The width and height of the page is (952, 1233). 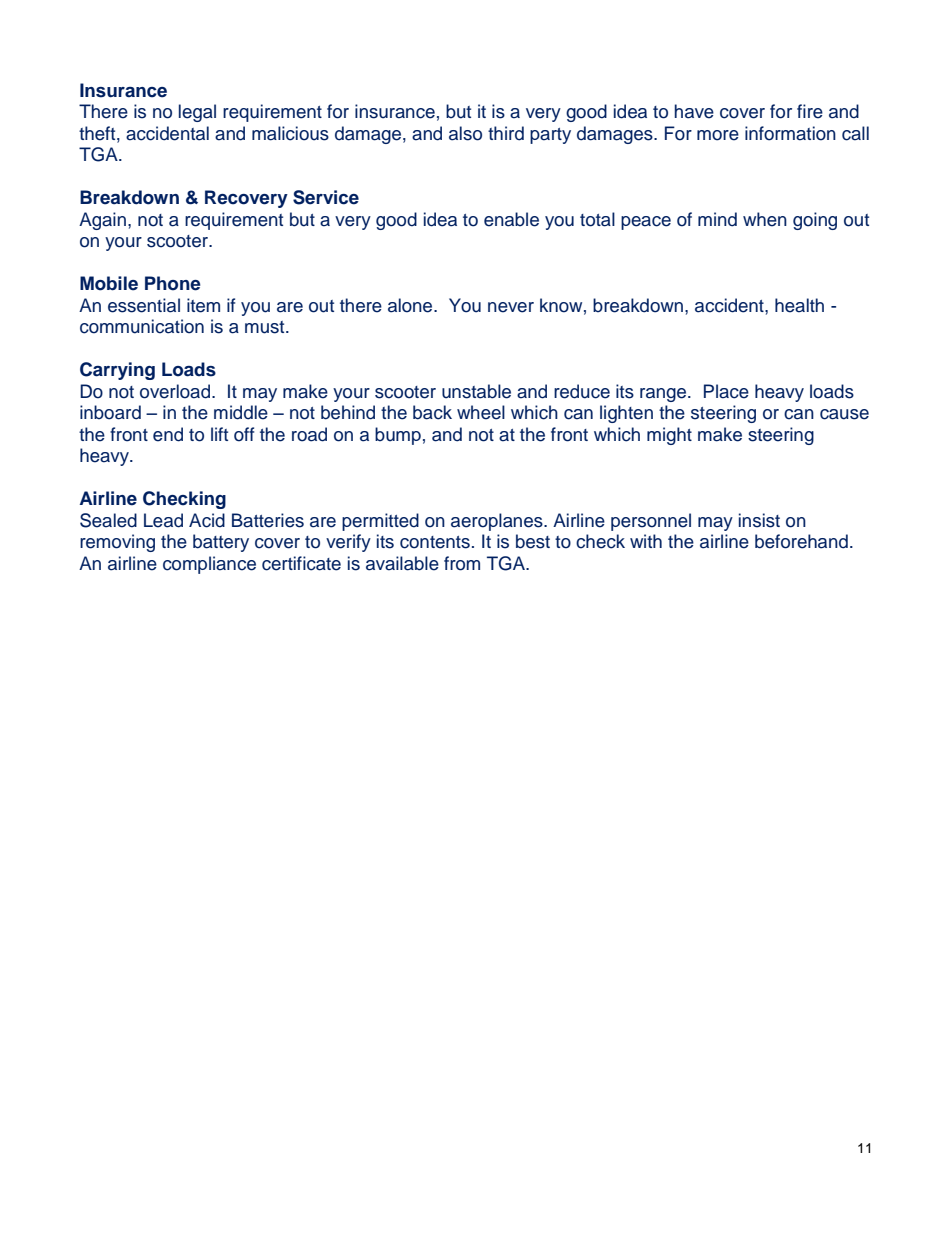 I want to click on communication, so click(x=142, y=326).
